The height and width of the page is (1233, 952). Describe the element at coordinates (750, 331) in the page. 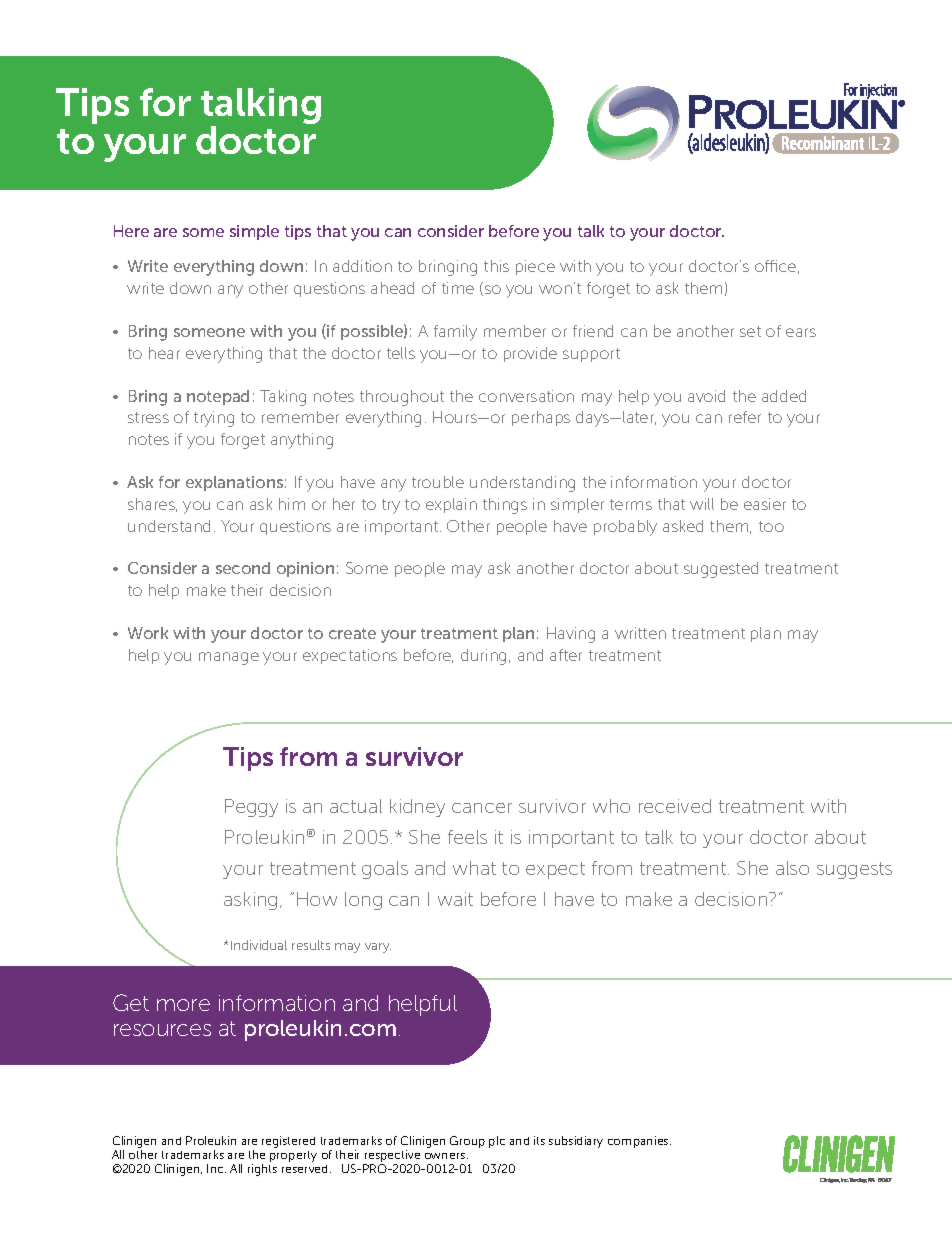

I see `set` at that location.
